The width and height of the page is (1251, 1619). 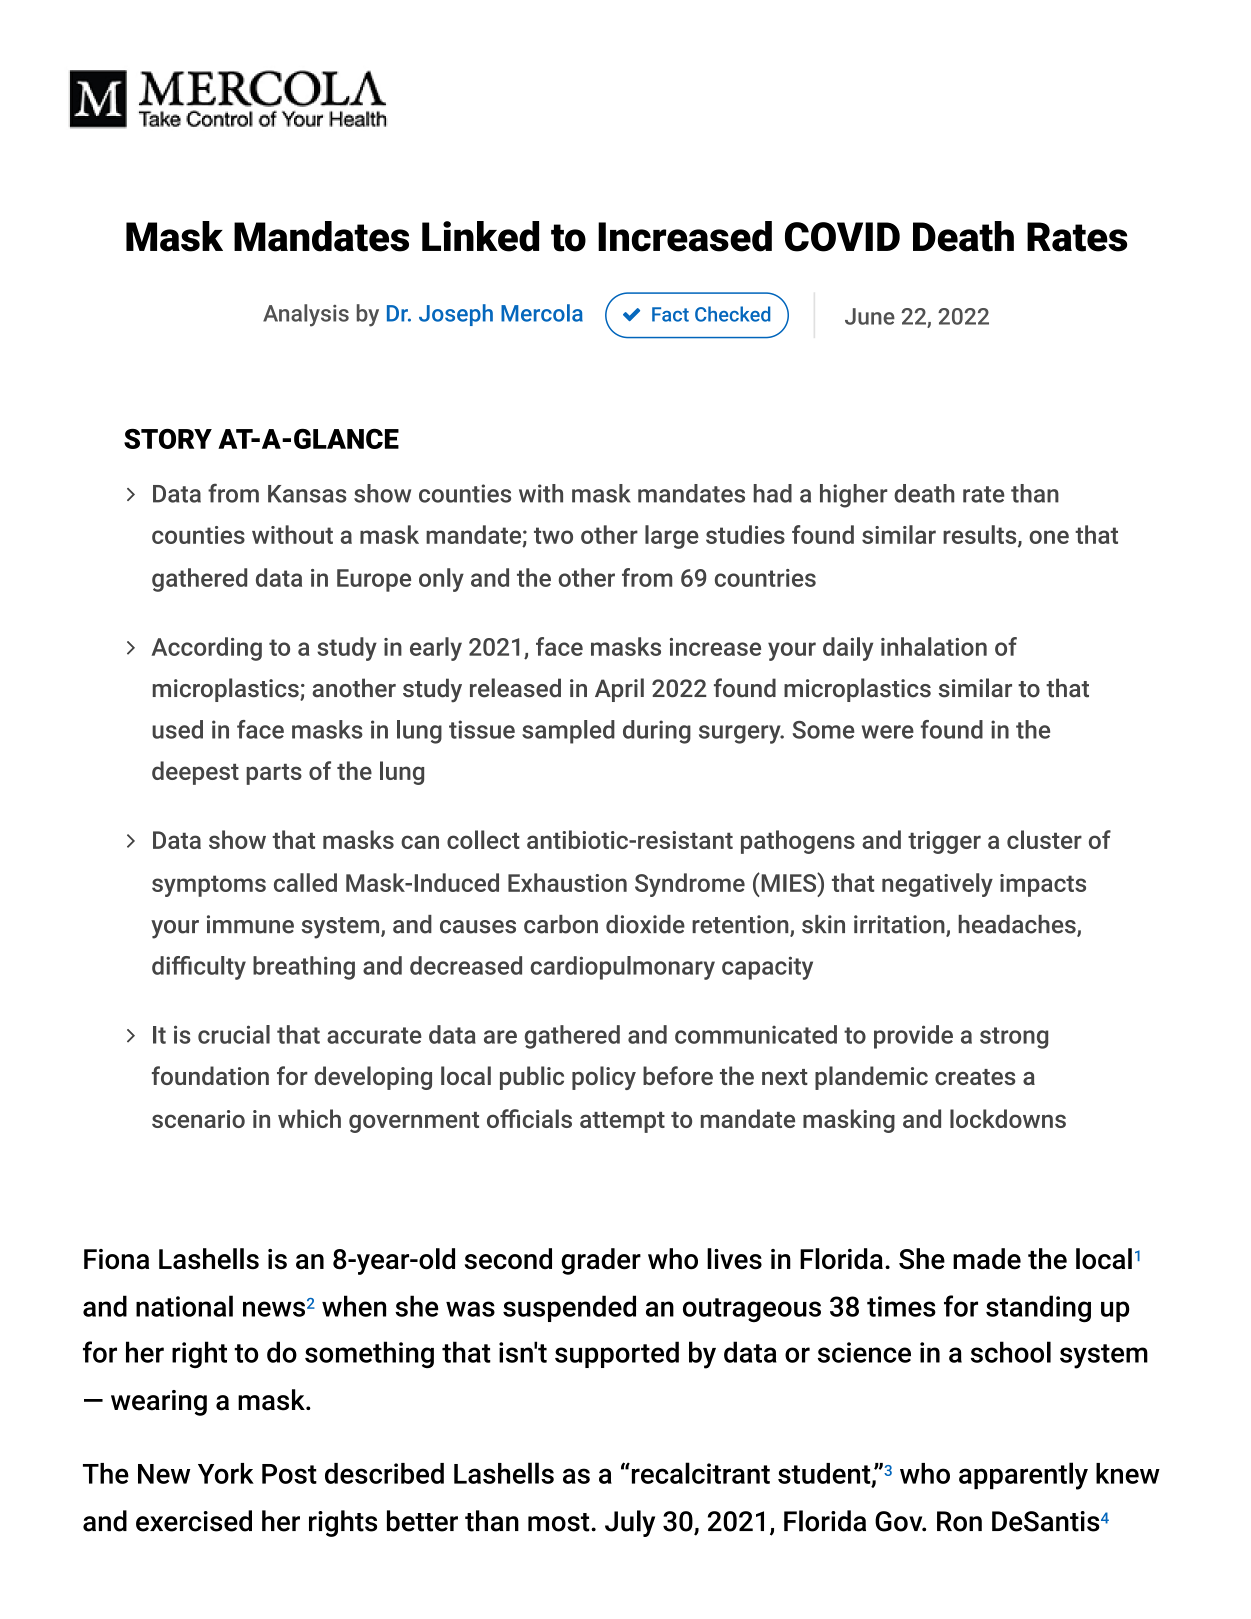 What do you see at coordinates (206, 649) in the page?
I see `According` at bounding box center [206, 649].
